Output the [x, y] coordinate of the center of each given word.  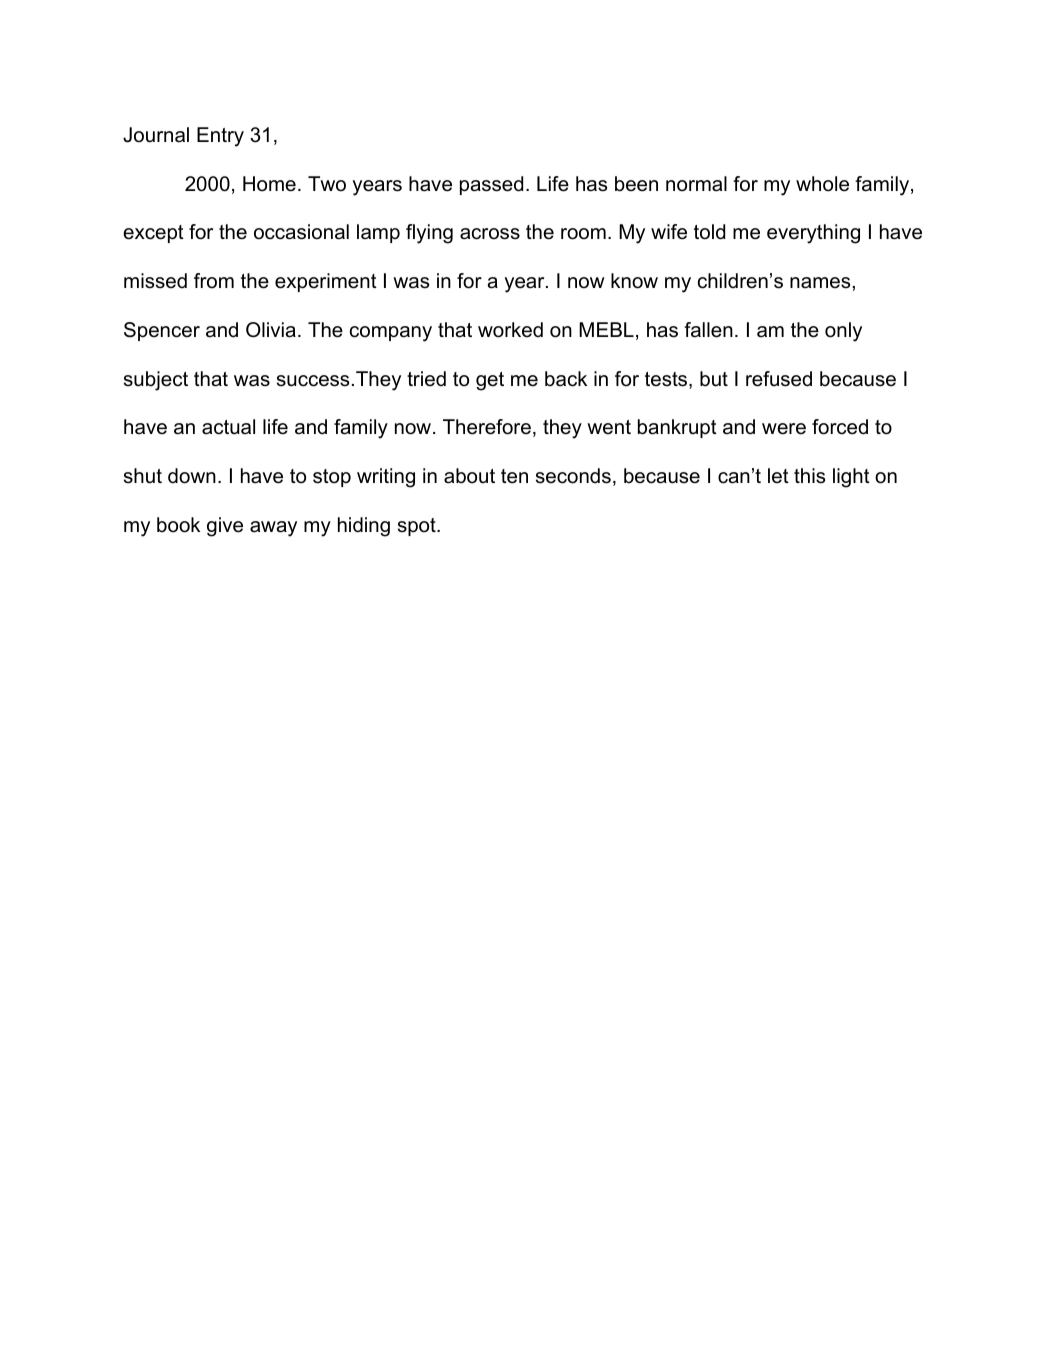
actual [228, 427]
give [225, 527]
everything [813, 234]
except [153, 234]
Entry [220, 137]
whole [822, 184]
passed [491, 185]
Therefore [487, 427]
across [490, 234]
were [784, 429]
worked [510, 330]
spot [418, 527]
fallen [708, 330]
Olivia [271, 330]
